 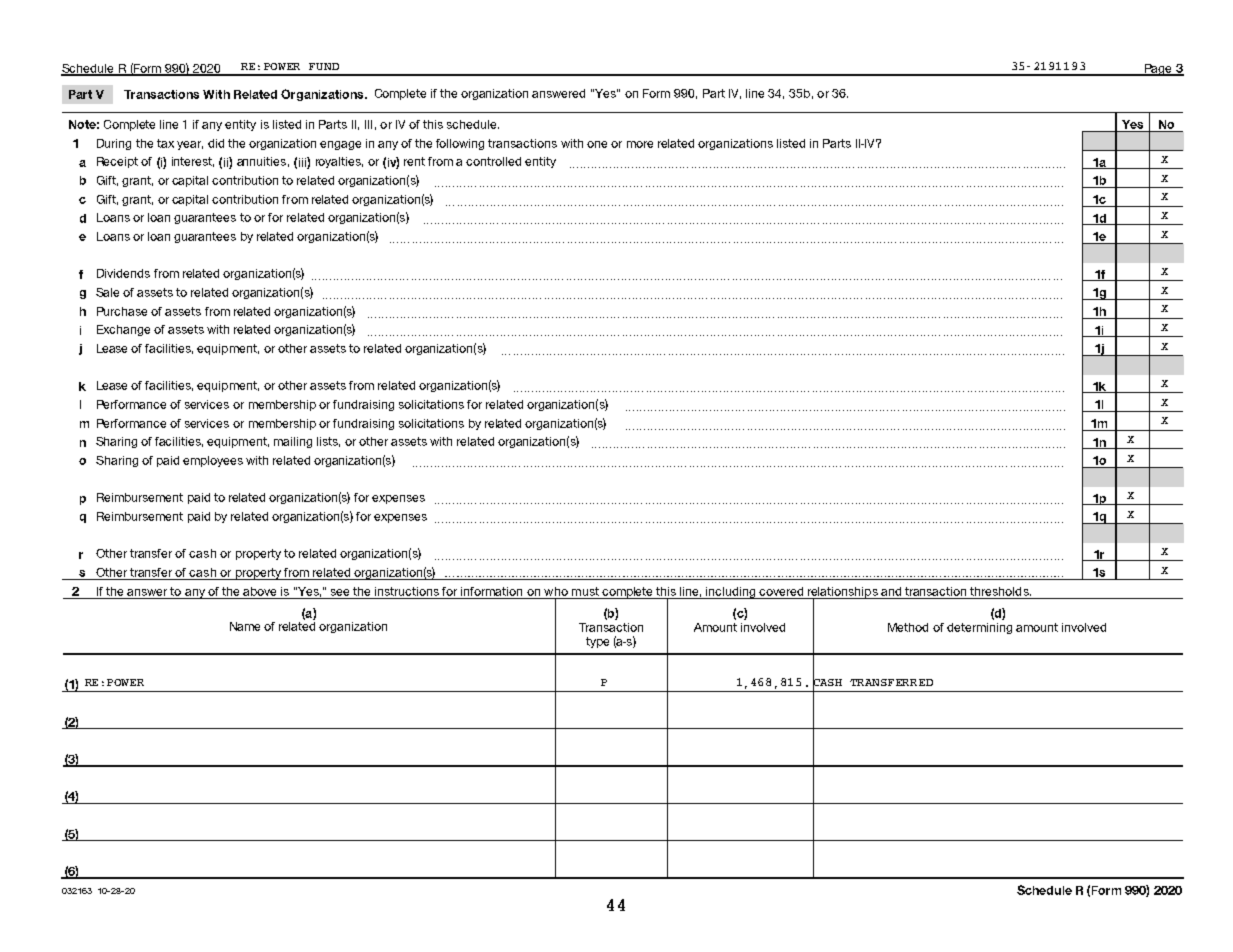 What do you see at coordinates (216, 143) in the document?
I see `did` at bounding box center [216, 143].
